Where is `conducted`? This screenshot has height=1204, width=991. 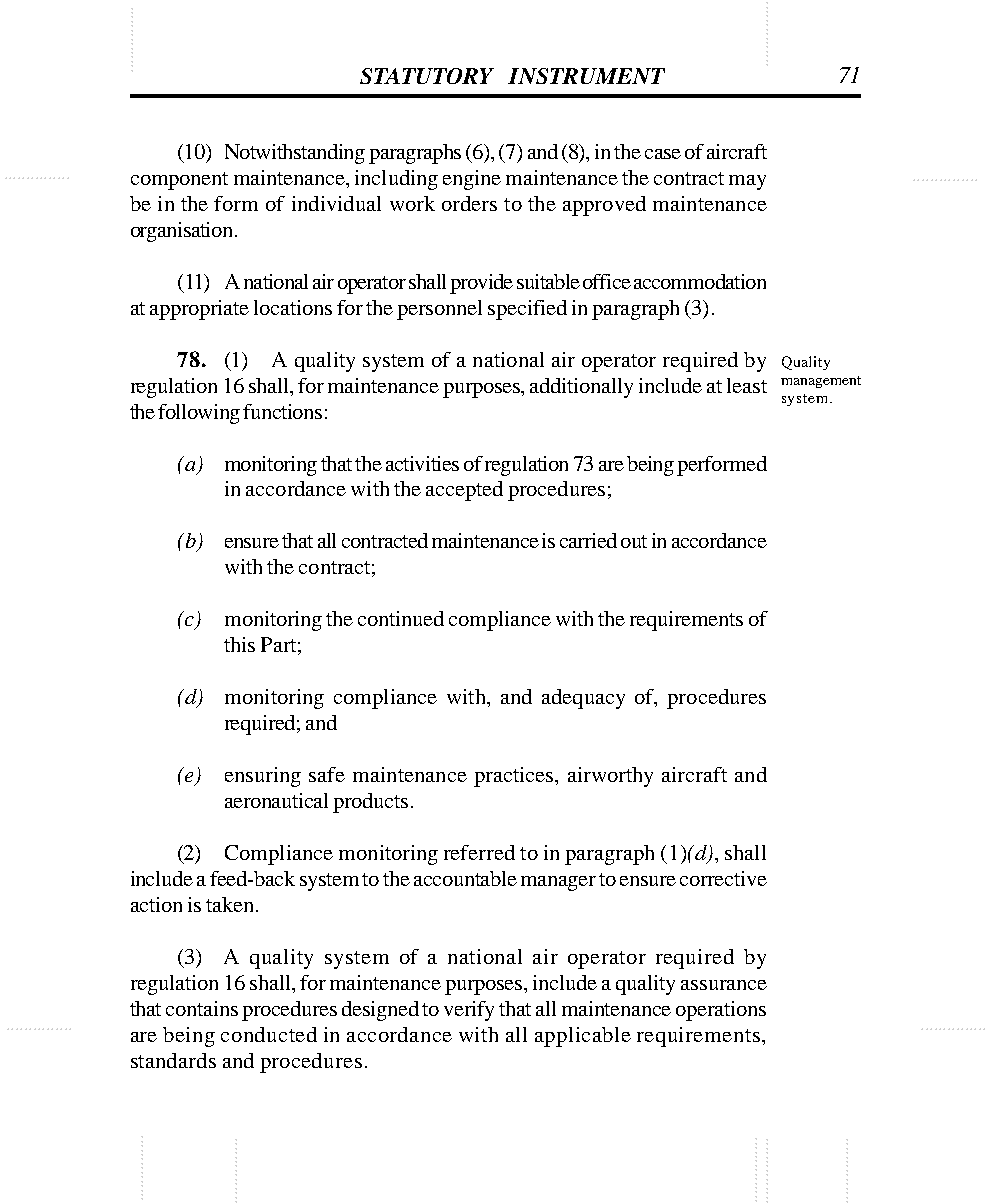
conducted is located at coordinates (269, 1034).
